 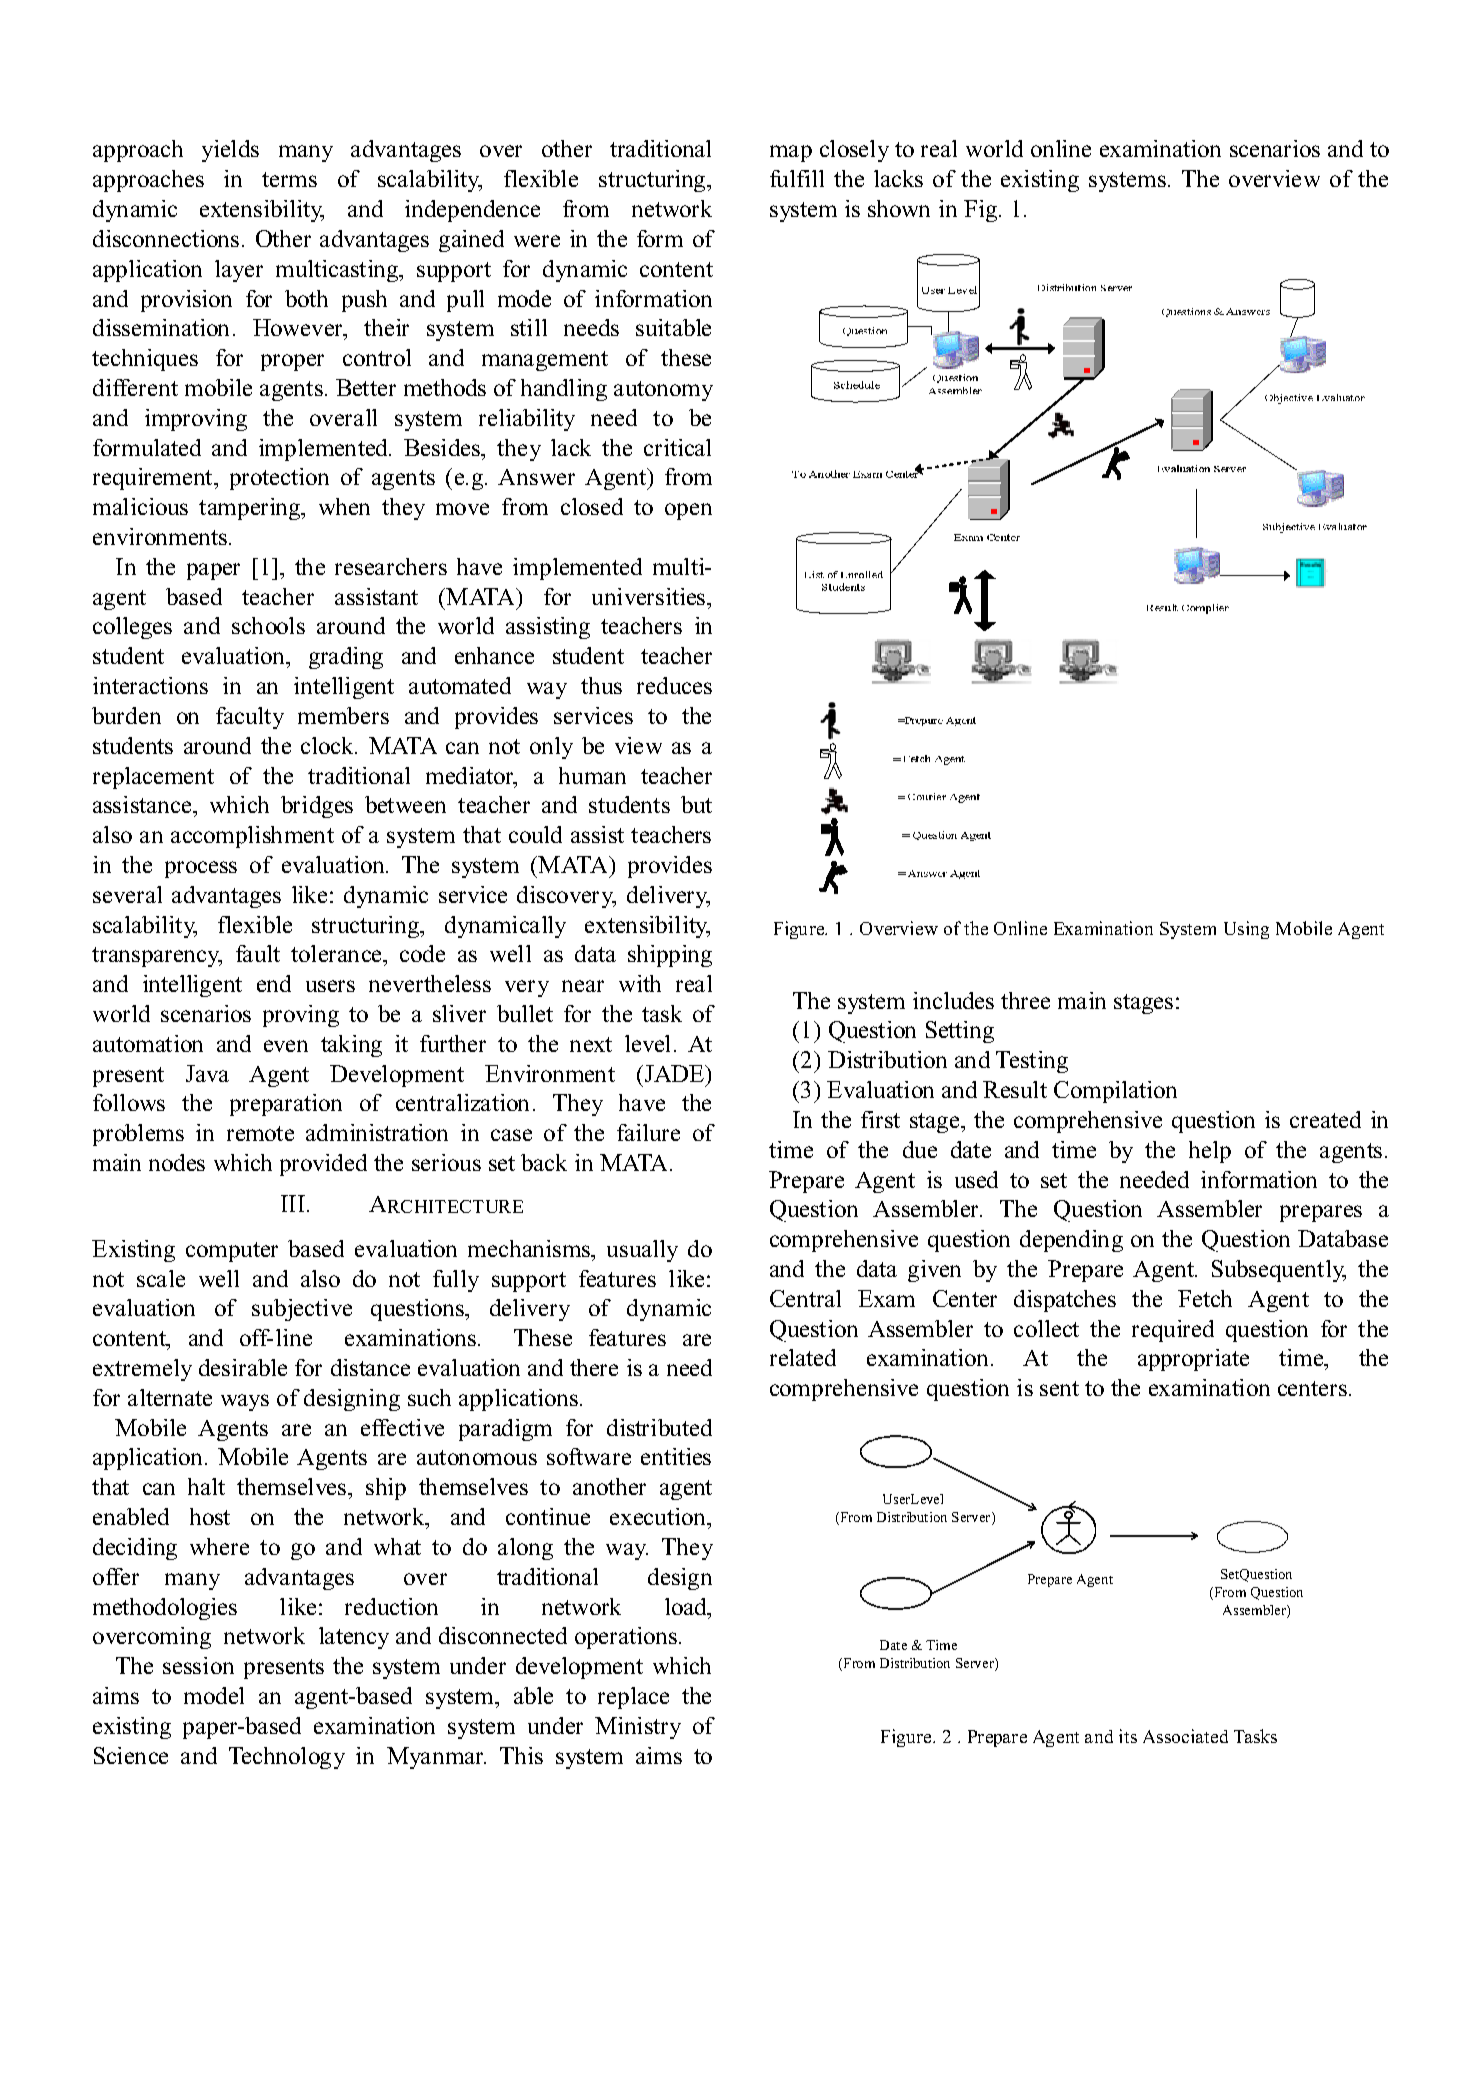 What do you see at coordinates (250, 718) in the screenshot?
I see `faculty` at bounding box center [250, 718].
